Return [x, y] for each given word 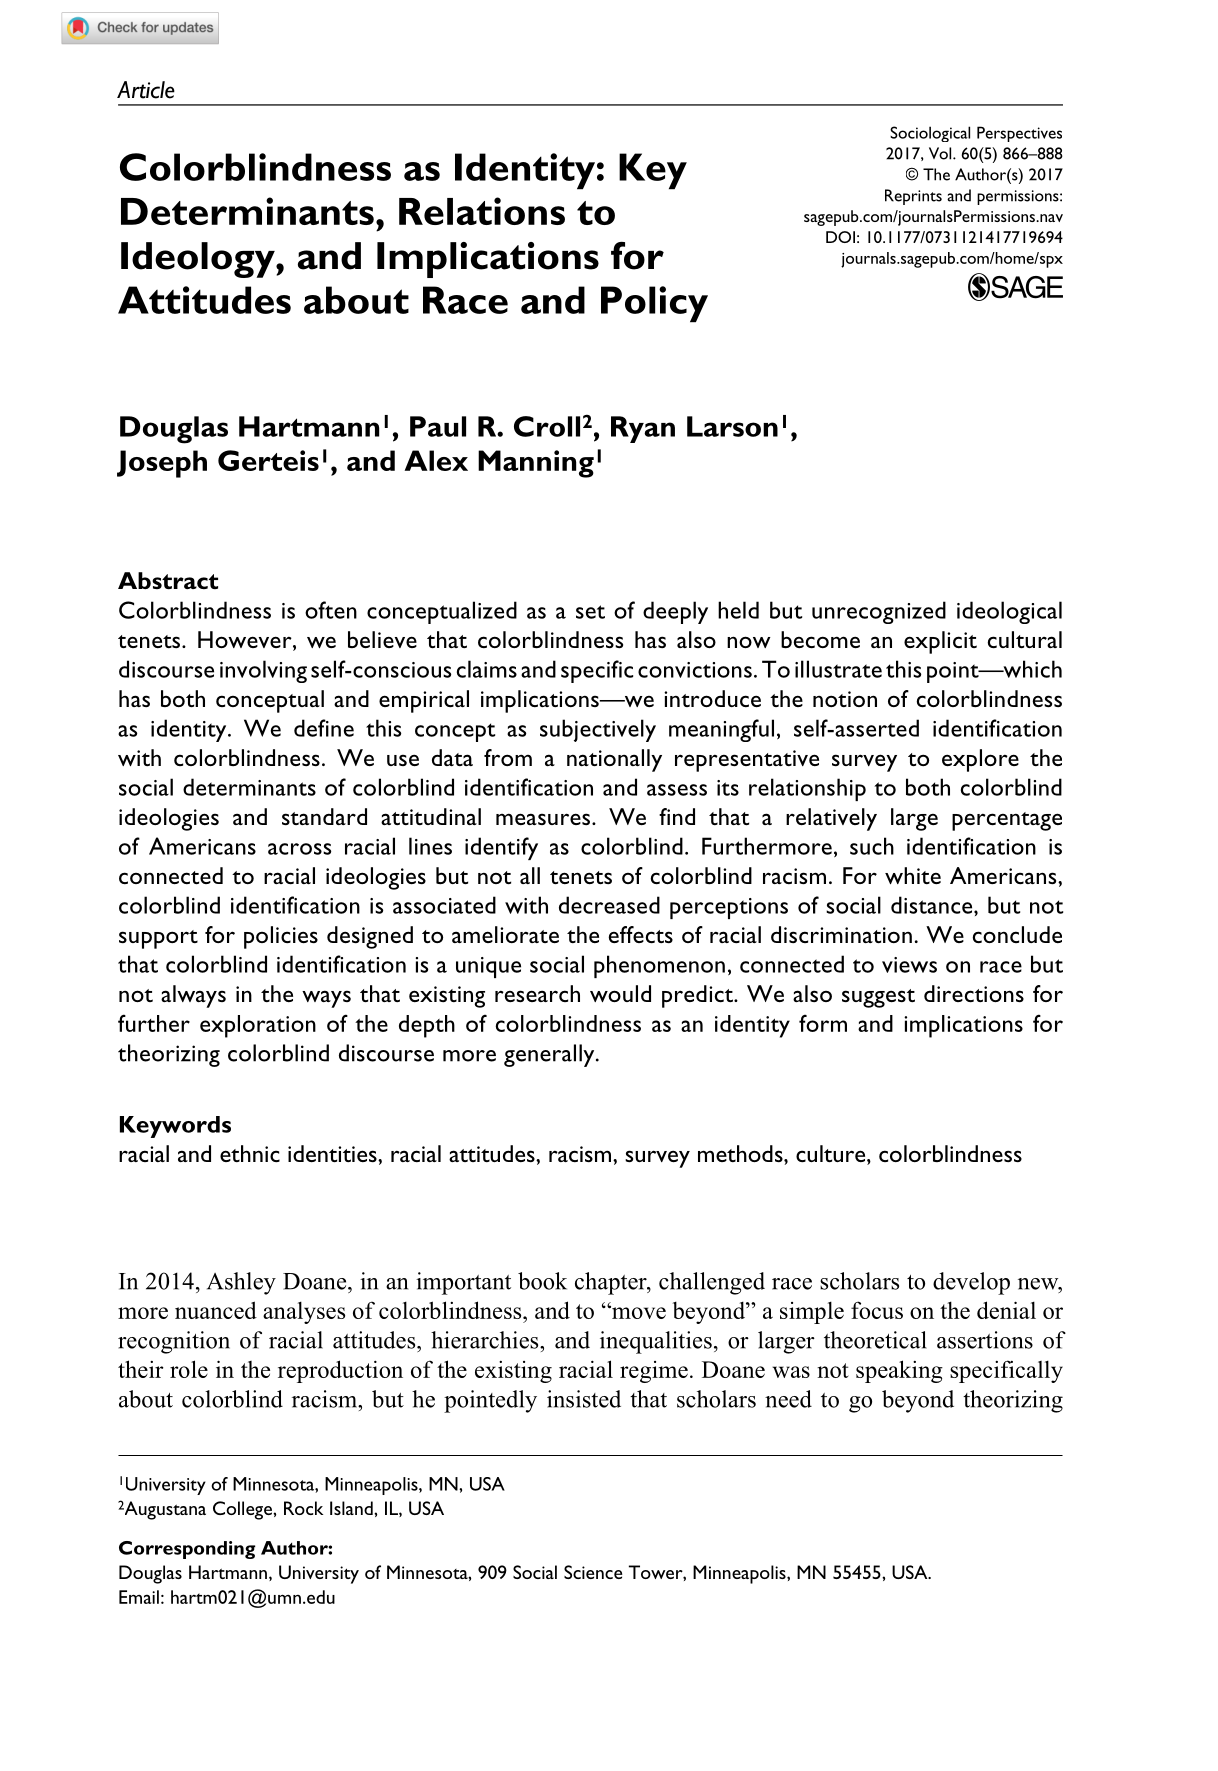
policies [281, 937]
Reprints [913, 197]
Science [593, 1572]
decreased [609, 905]
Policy [654, 304]
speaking [899, 1371]
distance [933, 905]
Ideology [199, 260]
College [243, 1510]
